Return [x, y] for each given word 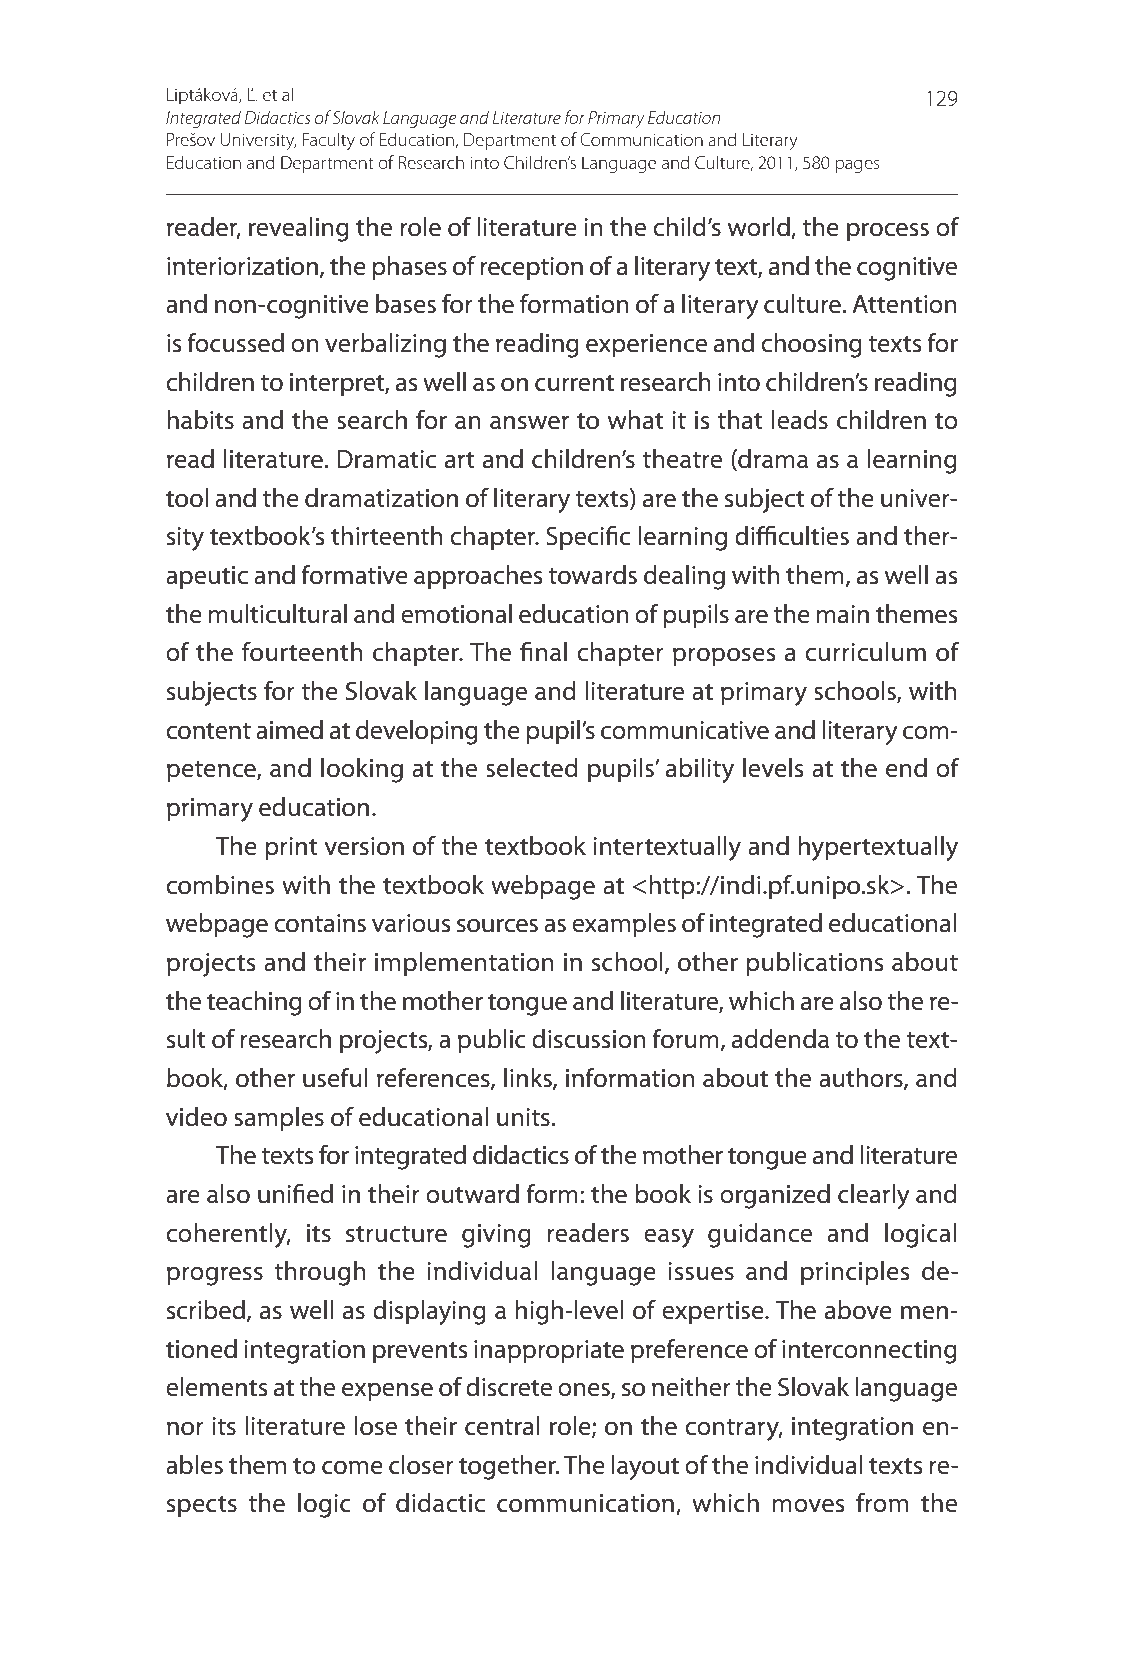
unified [295, 1194]
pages [857, 166]
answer [529, 423]
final [543, 651]
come [352, 1468]
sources [497, 926]
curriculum [865, 652]
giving [496, 1236]
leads [800, 420]
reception [531, 269]
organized [775, 1196]
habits [200, 420]
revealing [299, 229]
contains [320, 923]
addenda [780, 1039]
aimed [289, 730]
